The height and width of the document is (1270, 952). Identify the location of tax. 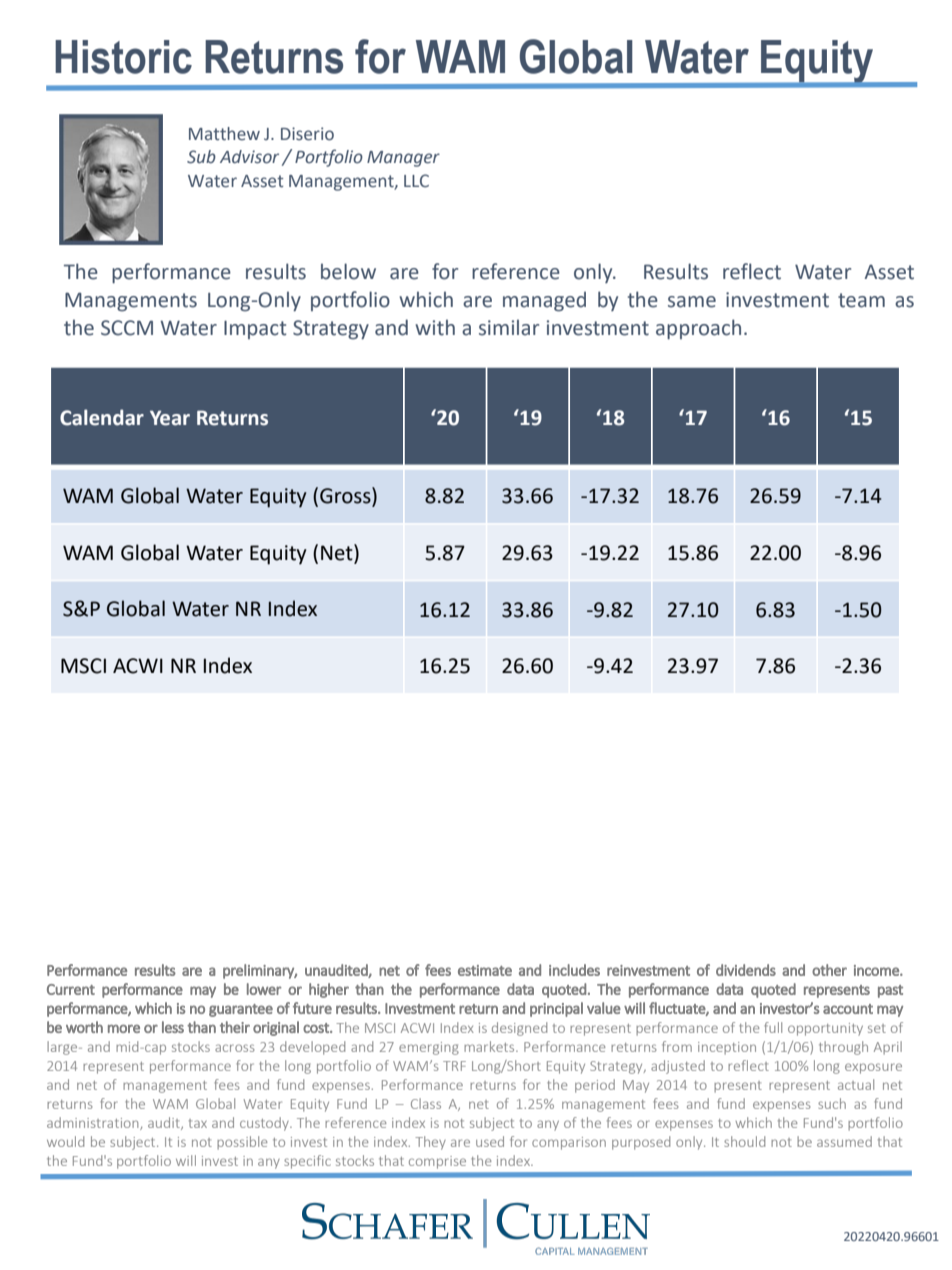
(198, 1123).
